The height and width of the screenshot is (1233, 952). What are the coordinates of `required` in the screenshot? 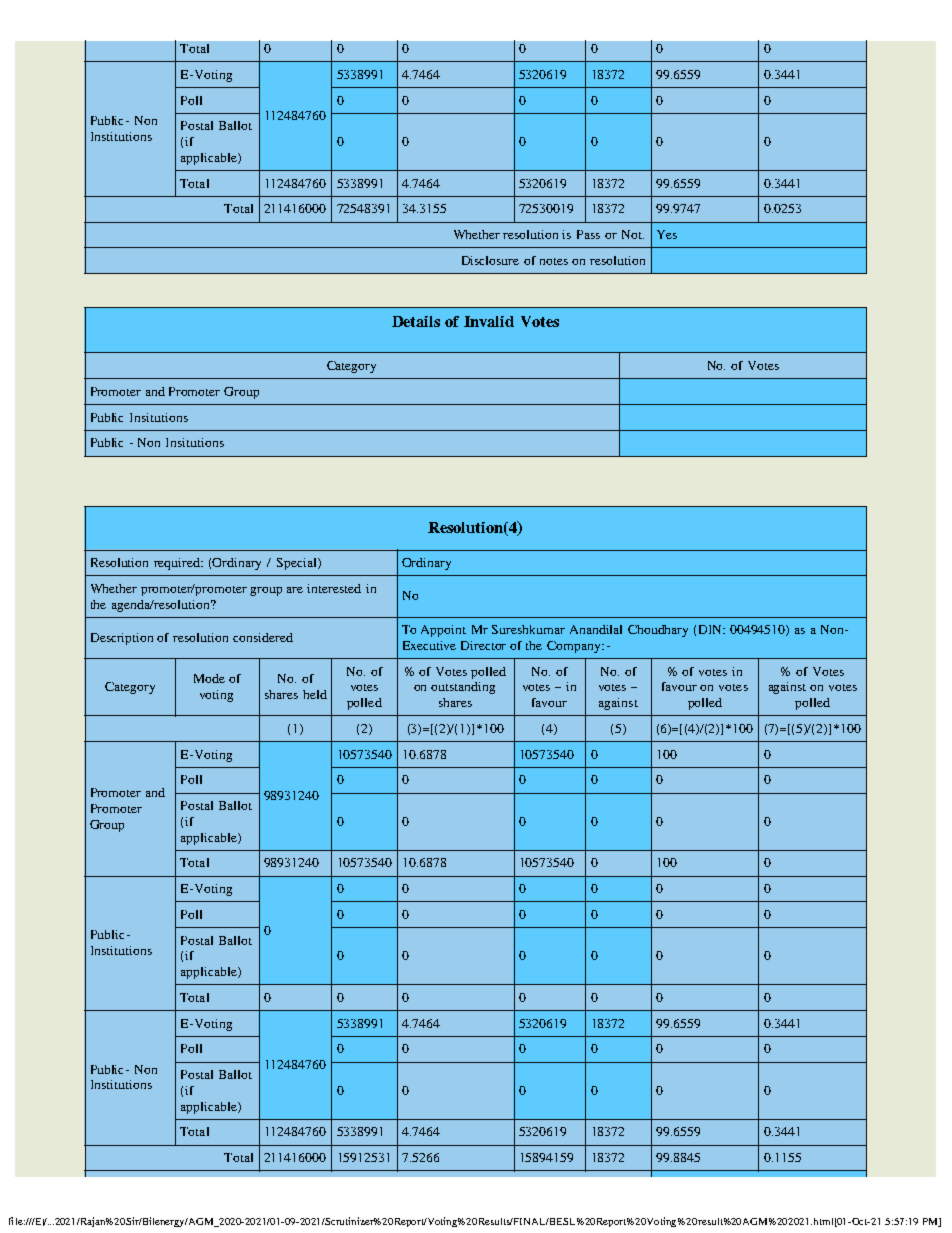 It's located at (178, 564).
